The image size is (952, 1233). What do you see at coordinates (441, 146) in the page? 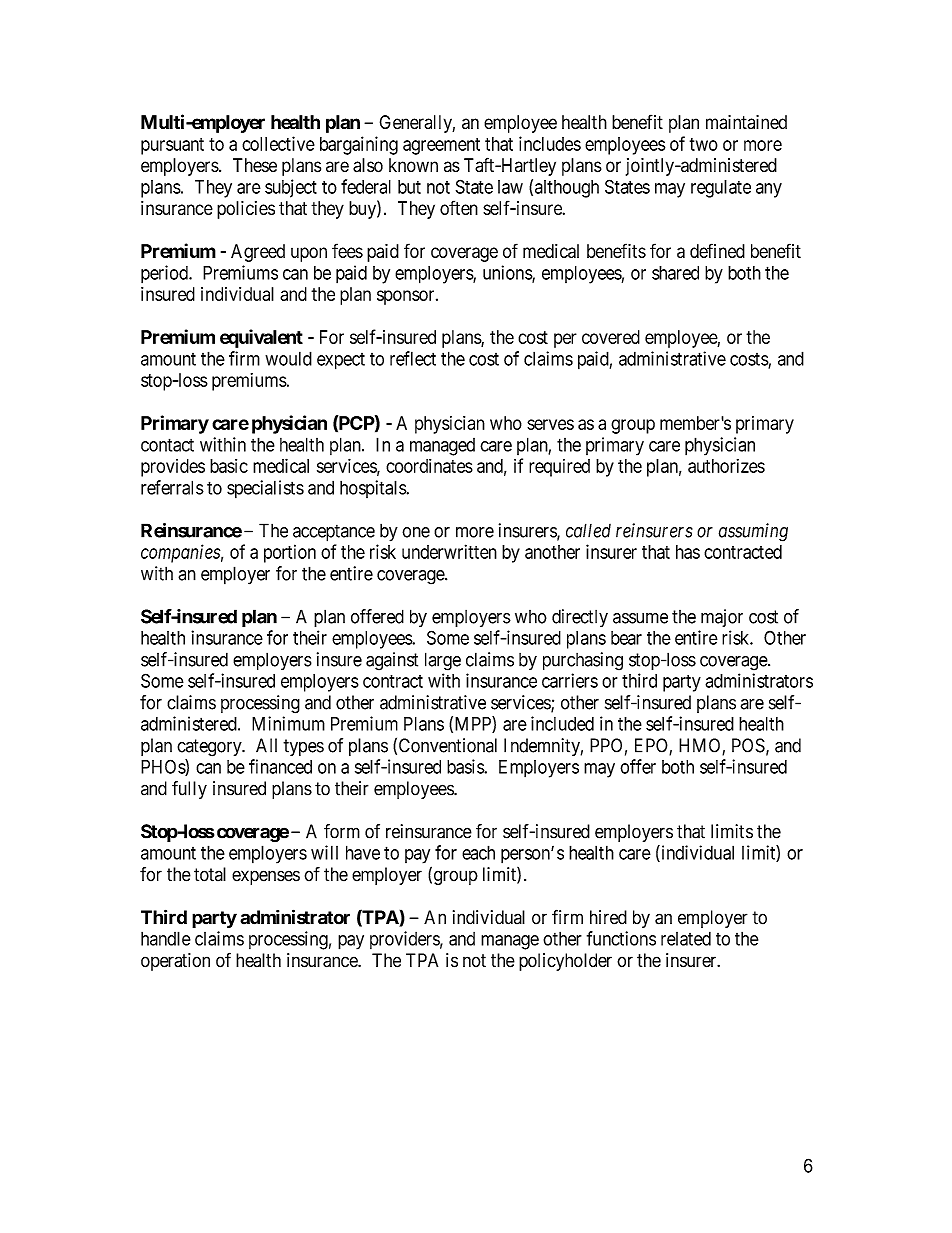
I see `agreement` at bounding box center [441, 146].
